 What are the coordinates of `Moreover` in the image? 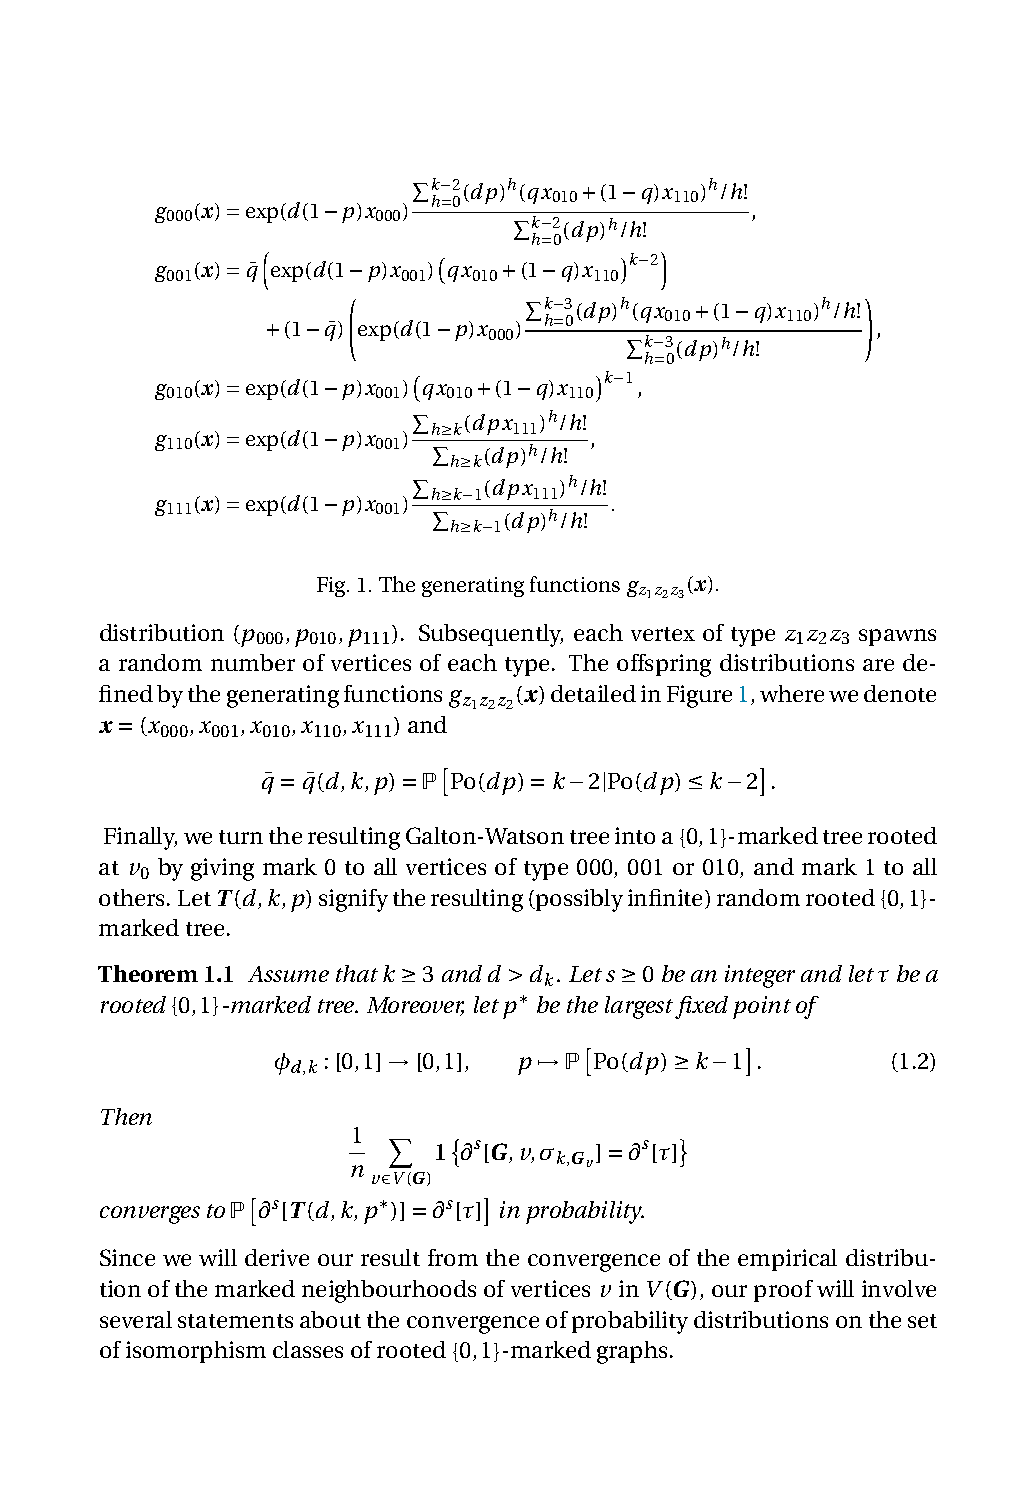 It's located at (415, 1006).
